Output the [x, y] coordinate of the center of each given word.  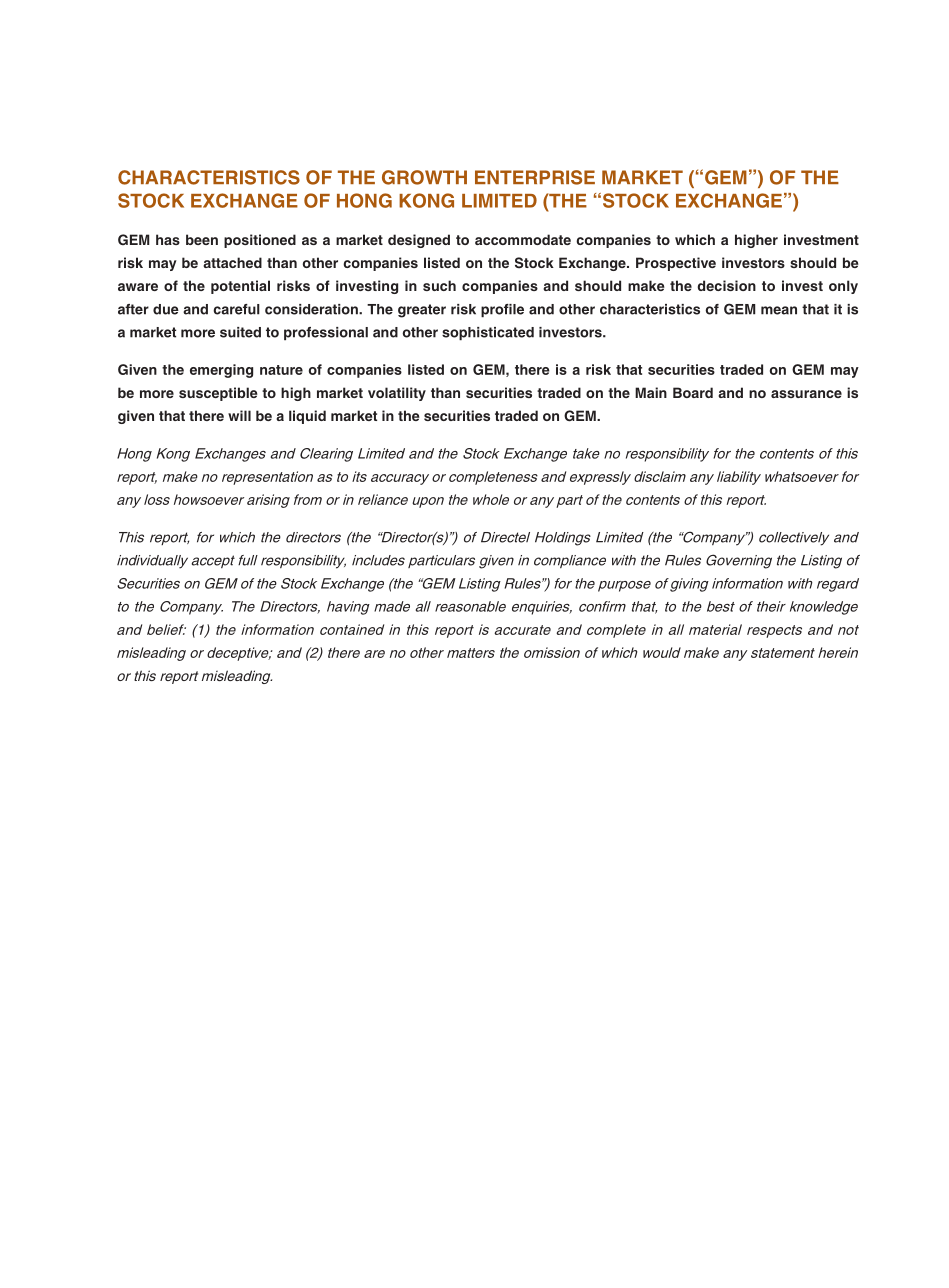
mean [779, 310]
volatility [397, 394]
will [239, 415]
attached [232, 262]
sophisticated [488, 333]
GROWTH [424, 177]
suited [240, 332]
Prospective [676, 264]
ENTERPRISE [535, 177]
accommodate [523, 239]
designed [419, 241]
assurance [806, 394]
